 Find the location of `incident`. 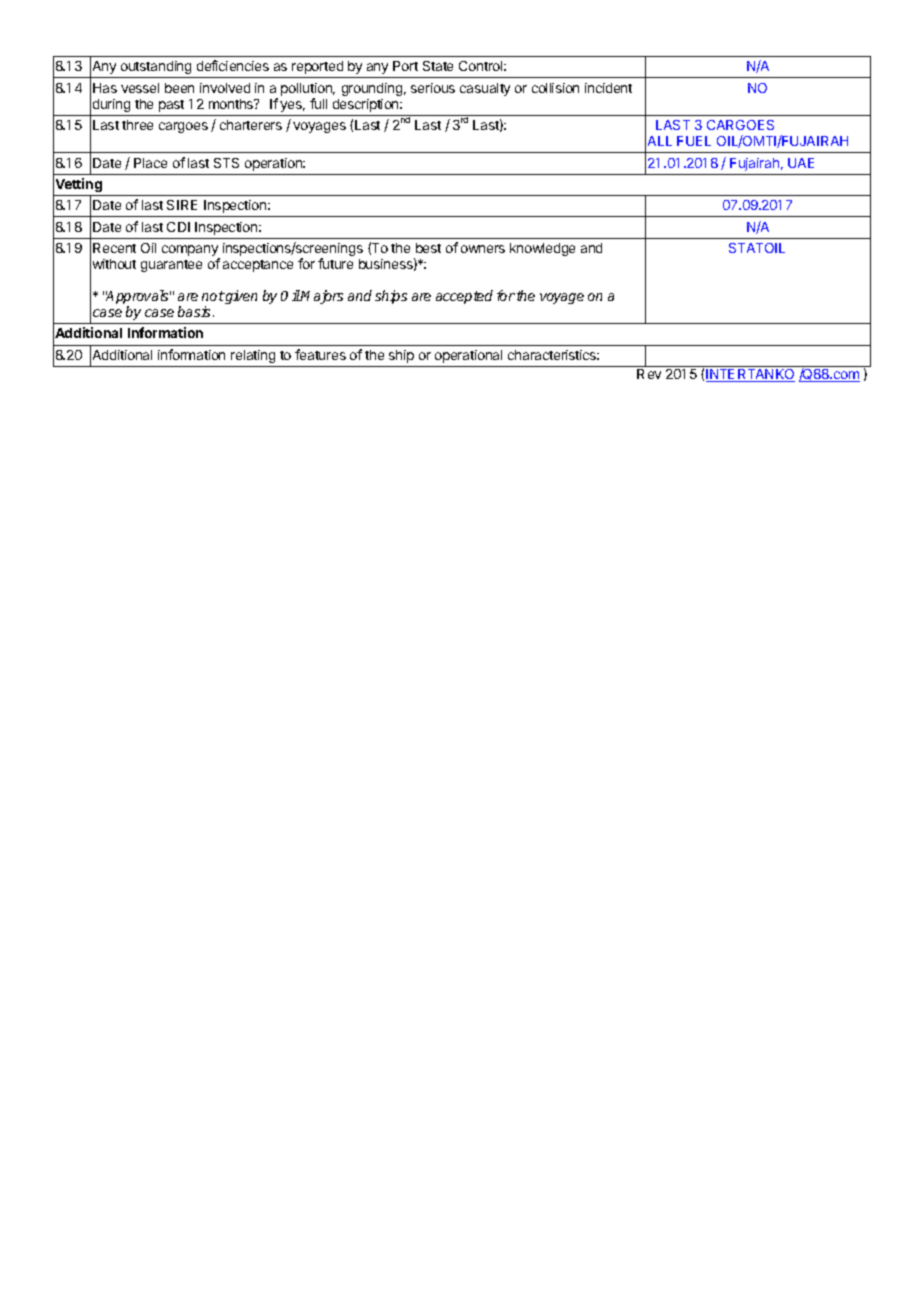

incident is located at coordinates (608, 88).
